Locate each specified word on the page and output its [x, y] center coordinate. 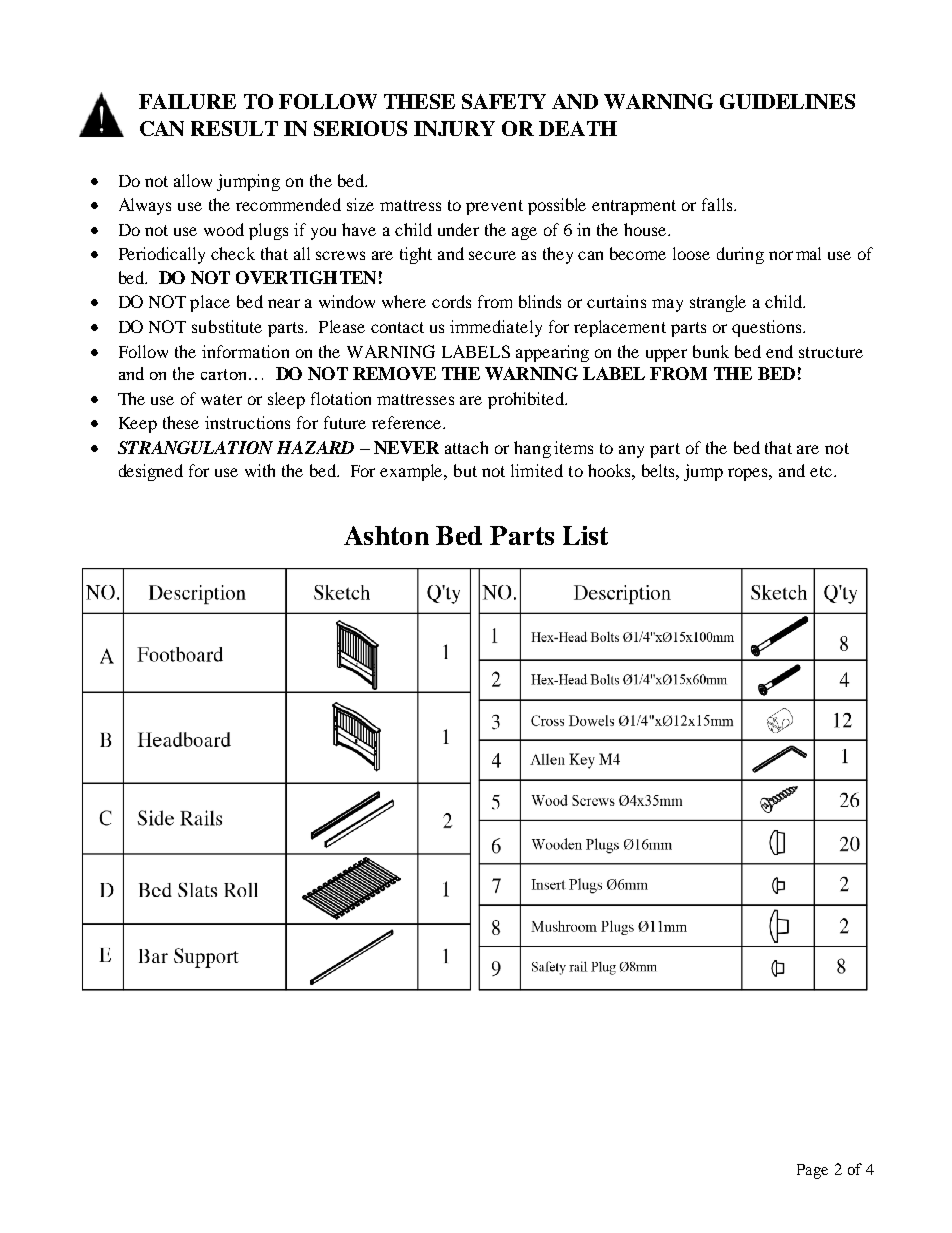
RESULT [234, 128]
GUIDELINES [787, 101]
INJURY [454, 128]
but [465, 470]
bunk [711, 351]
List [585, 535]
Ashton [386, 535]
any [631, 451]
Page [812, 1171]
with [260, 470]
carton [225, 374]
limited [537, 470]
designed [151, 472]
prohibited [527, 400]
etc [821, 471]
